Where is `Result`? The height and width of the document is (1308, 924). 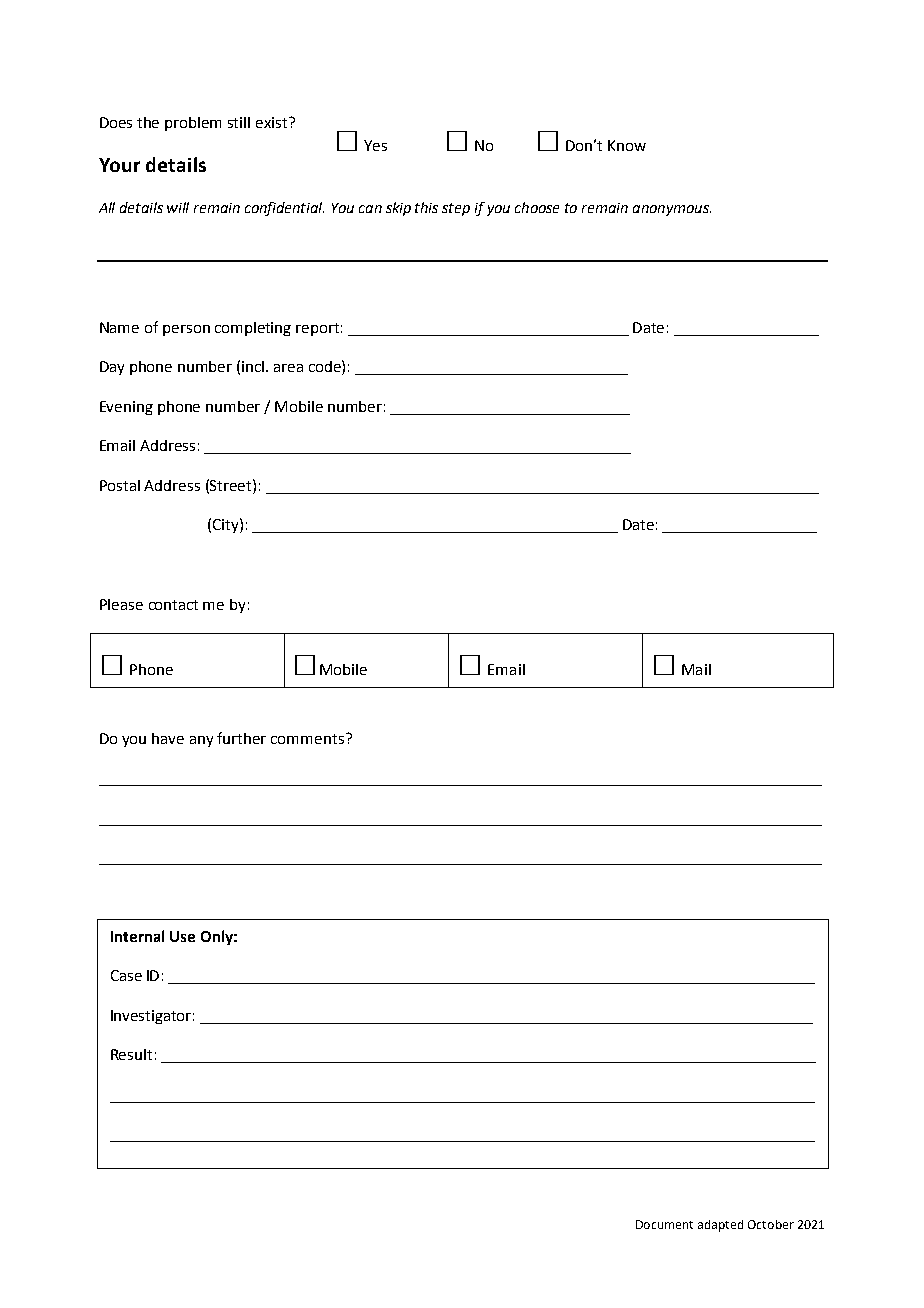 Result is located at coordinates (131, 1054).
